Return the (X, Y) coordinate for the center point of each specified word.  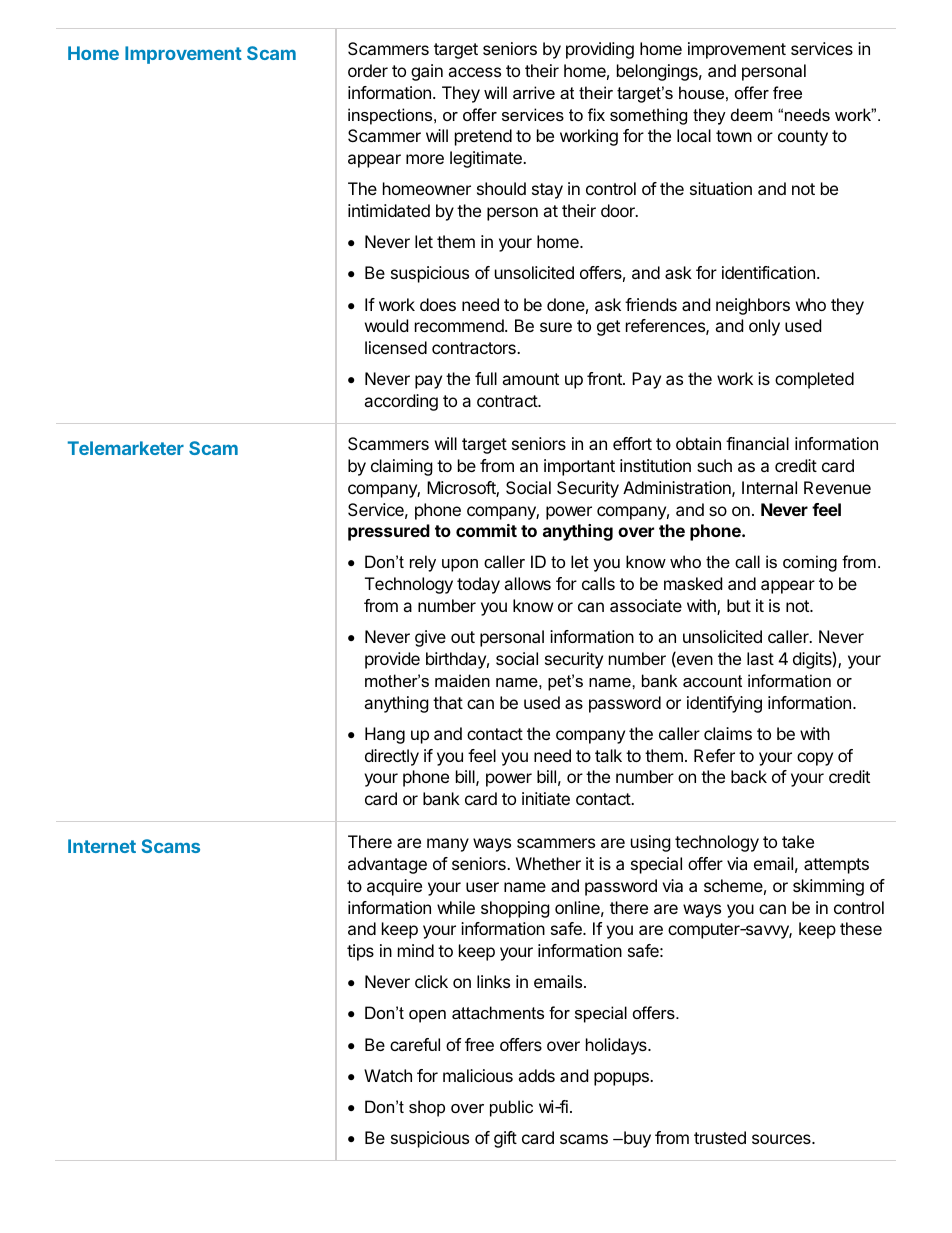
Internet (102, 846)
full (486, 378)
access (474, 72)
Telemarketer (126, 448)
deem (752, 114)
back (749, 776)
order (368, 70)
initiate (546, 798)
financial (757, 443)
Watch (388, 1075)
